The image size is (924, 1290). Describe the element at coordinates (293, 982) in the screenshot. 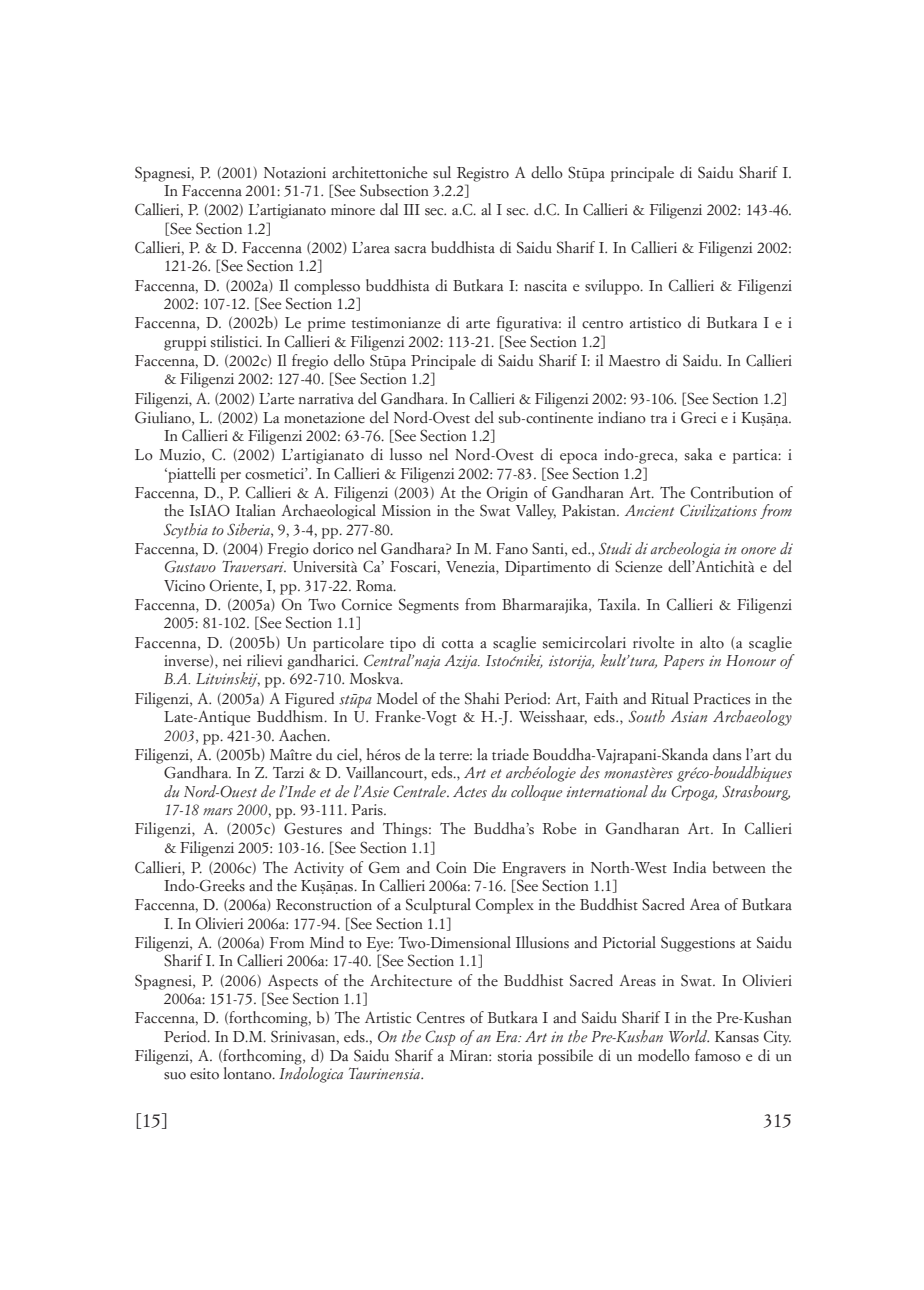

I see `Aspects` at that location.
